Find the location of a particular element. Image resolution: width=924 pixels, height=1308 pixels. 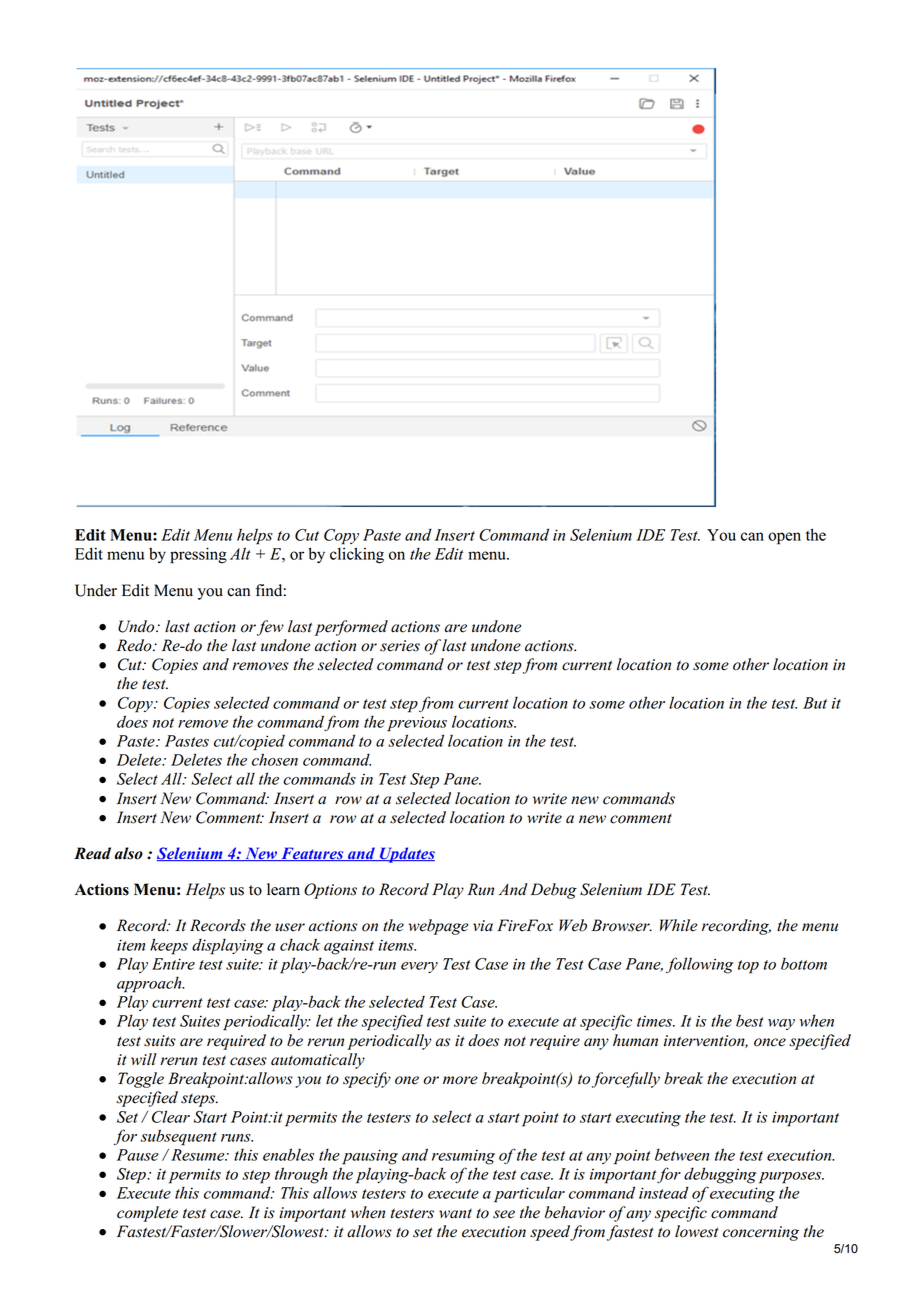

Updates is located at coordinates (406, 855).
